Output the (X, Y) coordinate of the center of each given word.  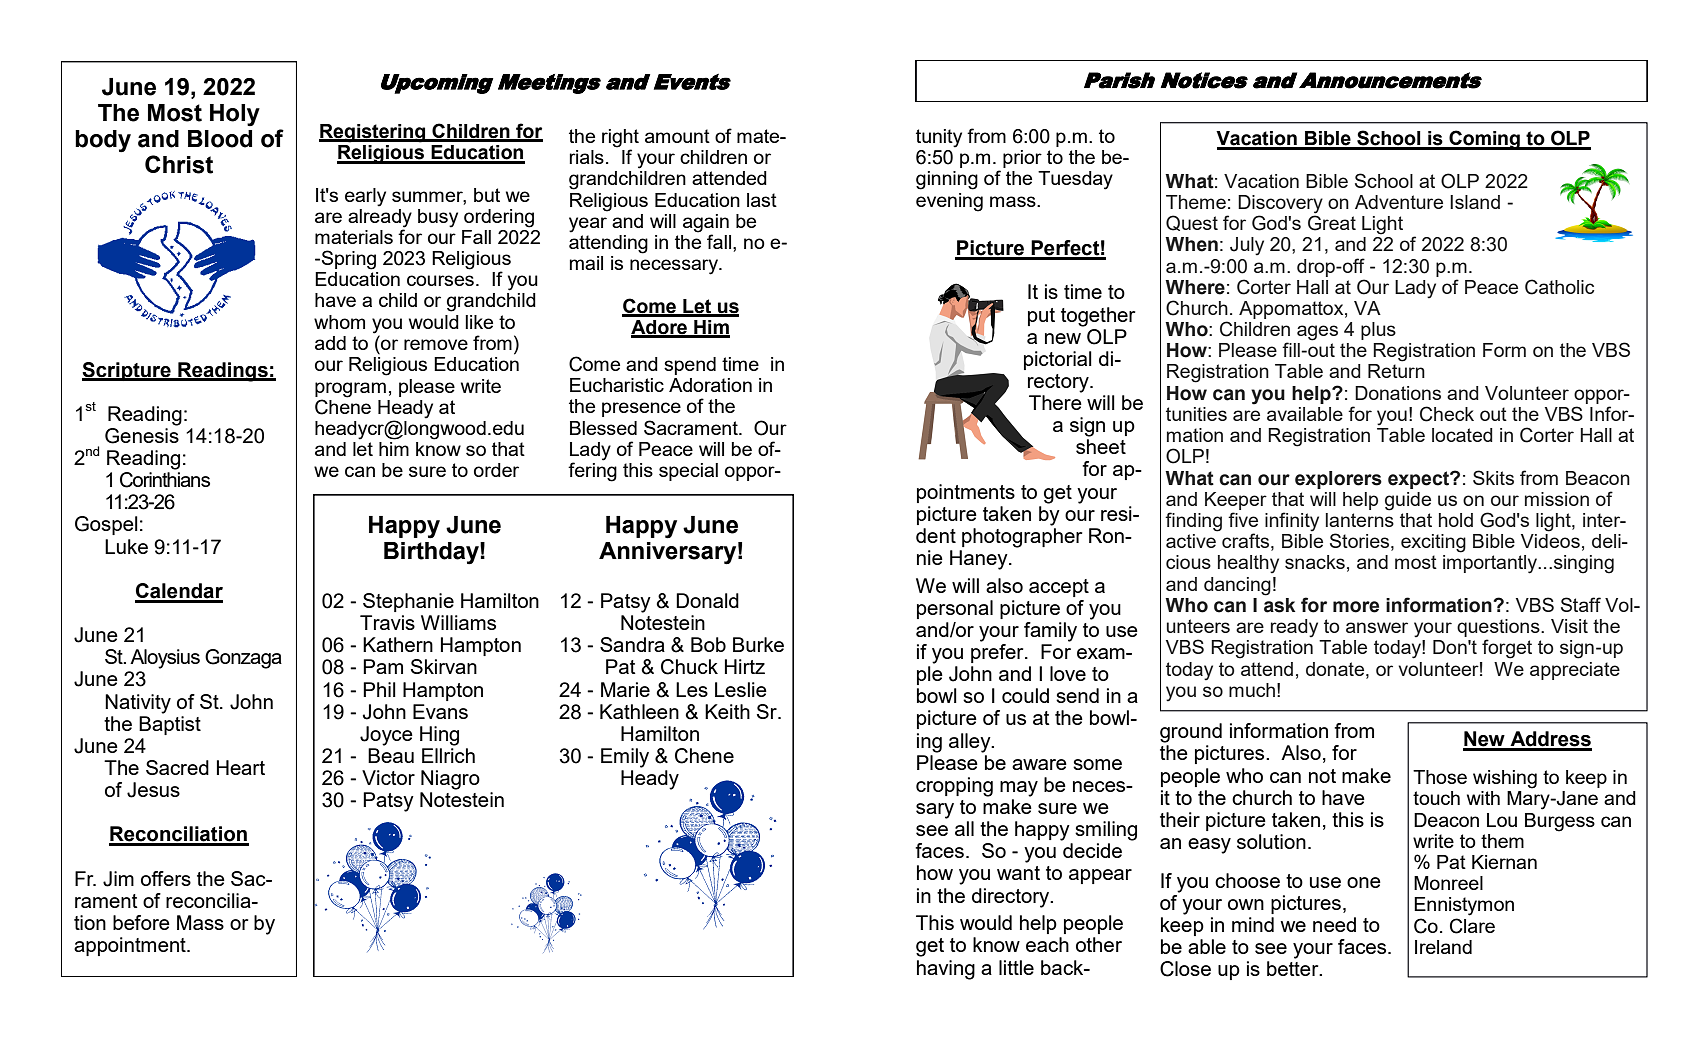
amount (677, 136)
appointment (131, 946)
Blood (220, 139)
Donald (707, 600)
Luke (126, 546)
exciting (1433, 543)
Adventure (1399, 202)
